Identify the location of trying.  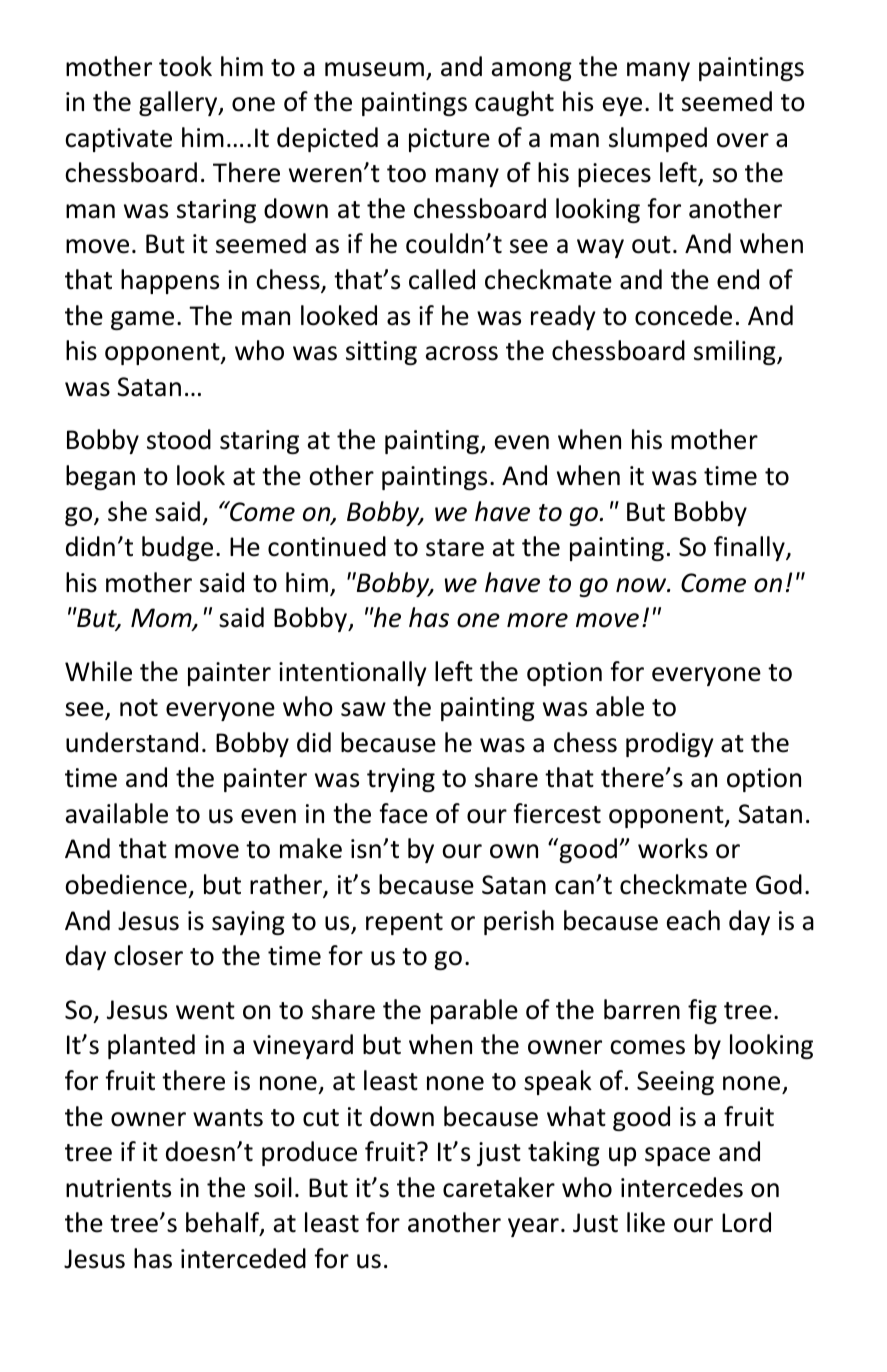
(401, 780).
